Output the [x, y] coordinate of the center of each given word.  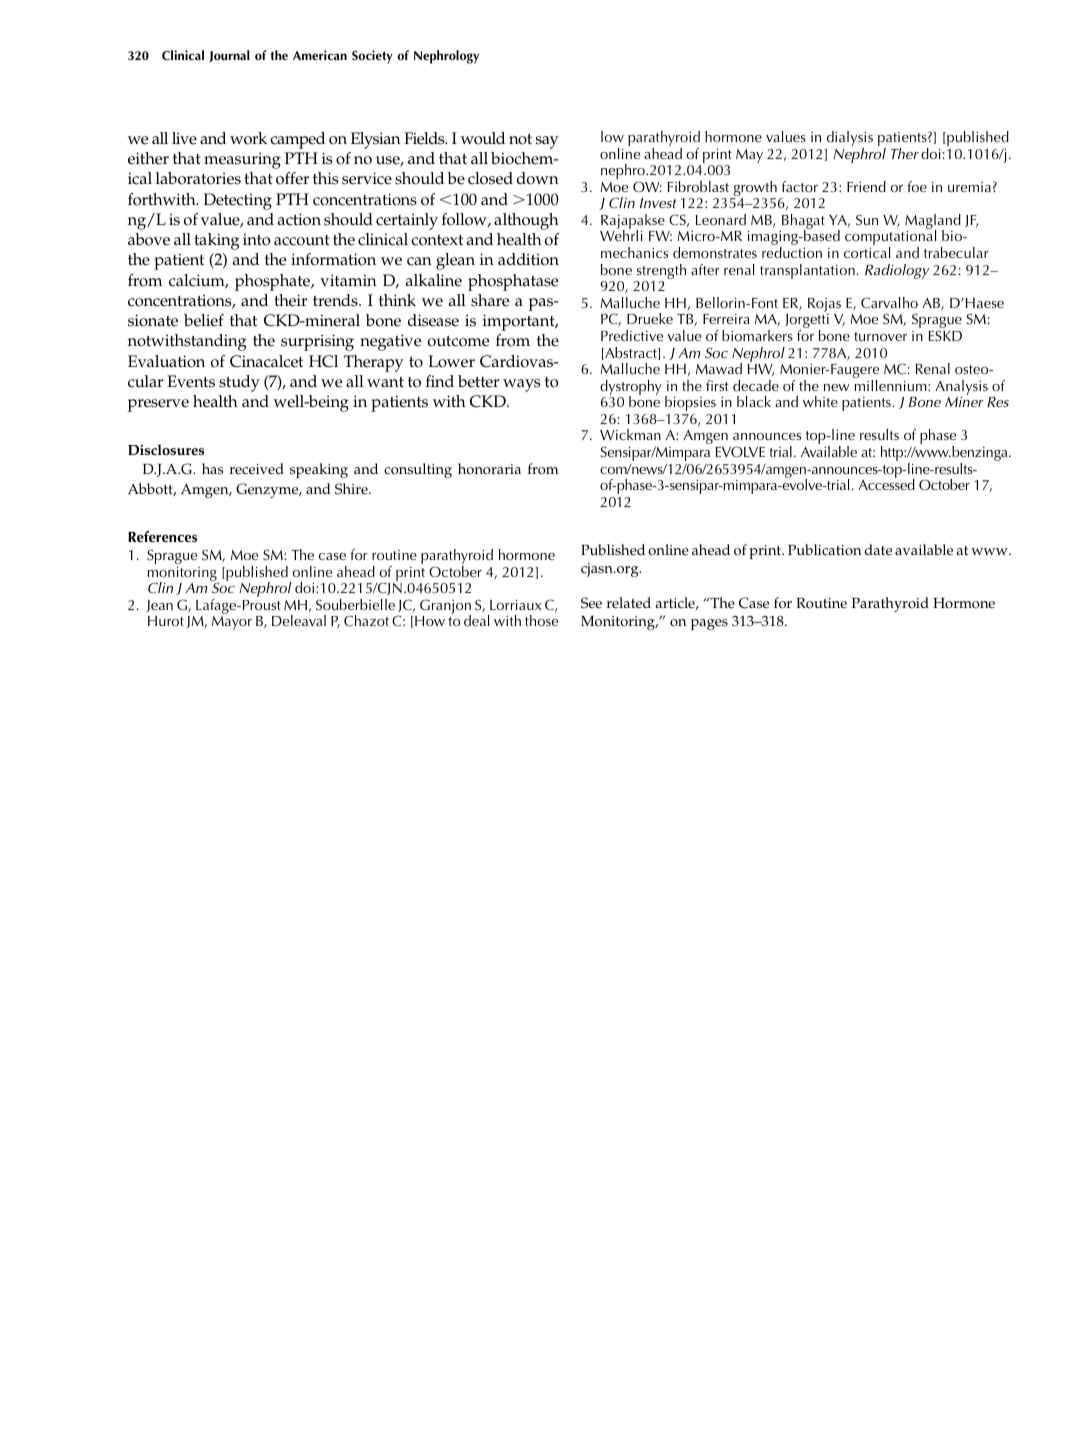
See [591, 603]
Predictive [632, 335]
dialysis [850, 140]
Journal [229, 56]
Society [372, 57]
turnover [880, 336]
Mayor [232, 623]
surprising [317, 342]
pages [709, 624]
